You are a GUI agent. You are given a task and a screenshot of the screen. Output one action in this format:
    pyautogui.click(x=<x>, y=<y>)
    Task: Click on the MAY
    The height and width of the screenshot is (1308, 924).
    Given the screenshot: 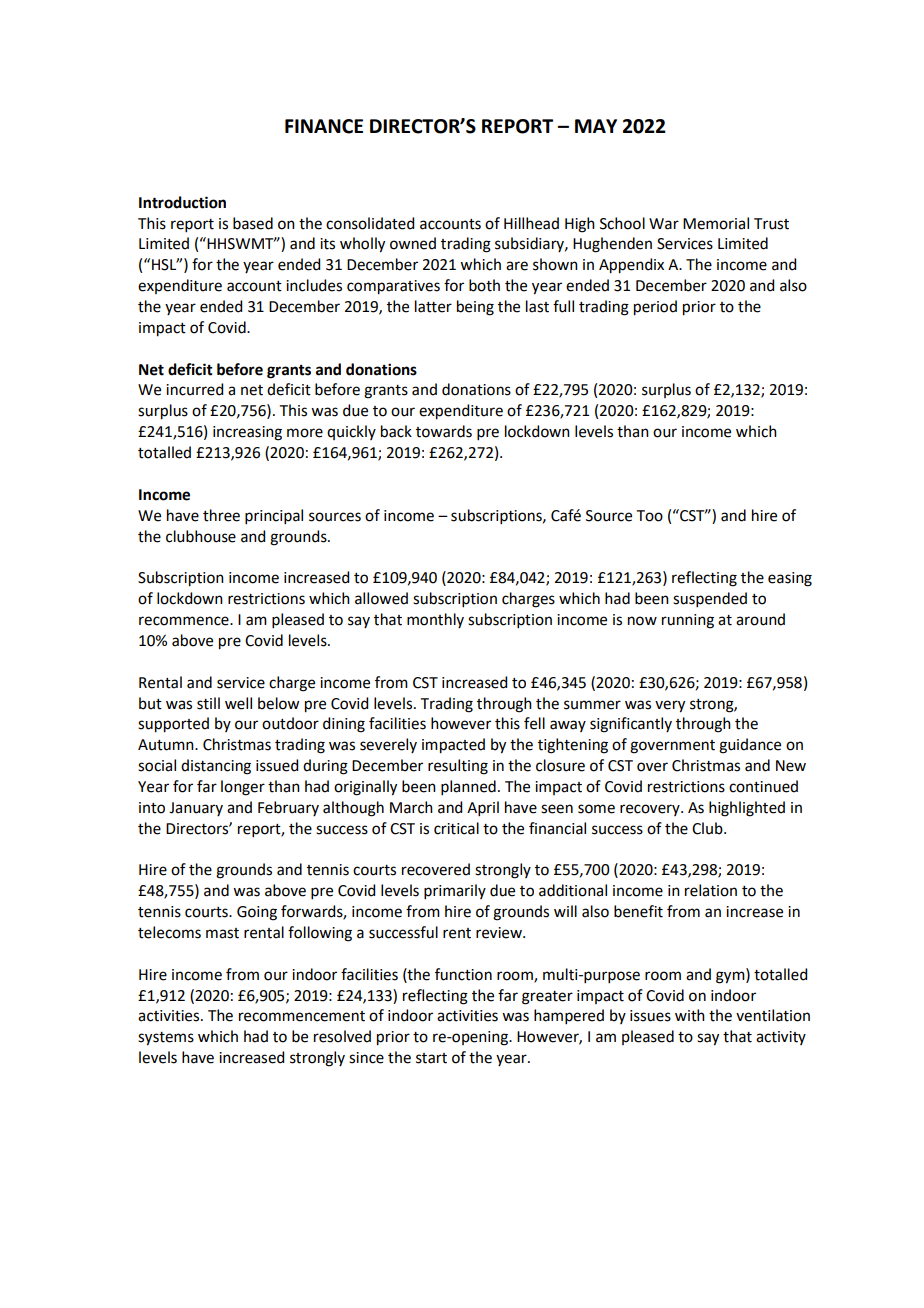 What is the action you would take?
    pyautogui.click(x=596, y=126)
